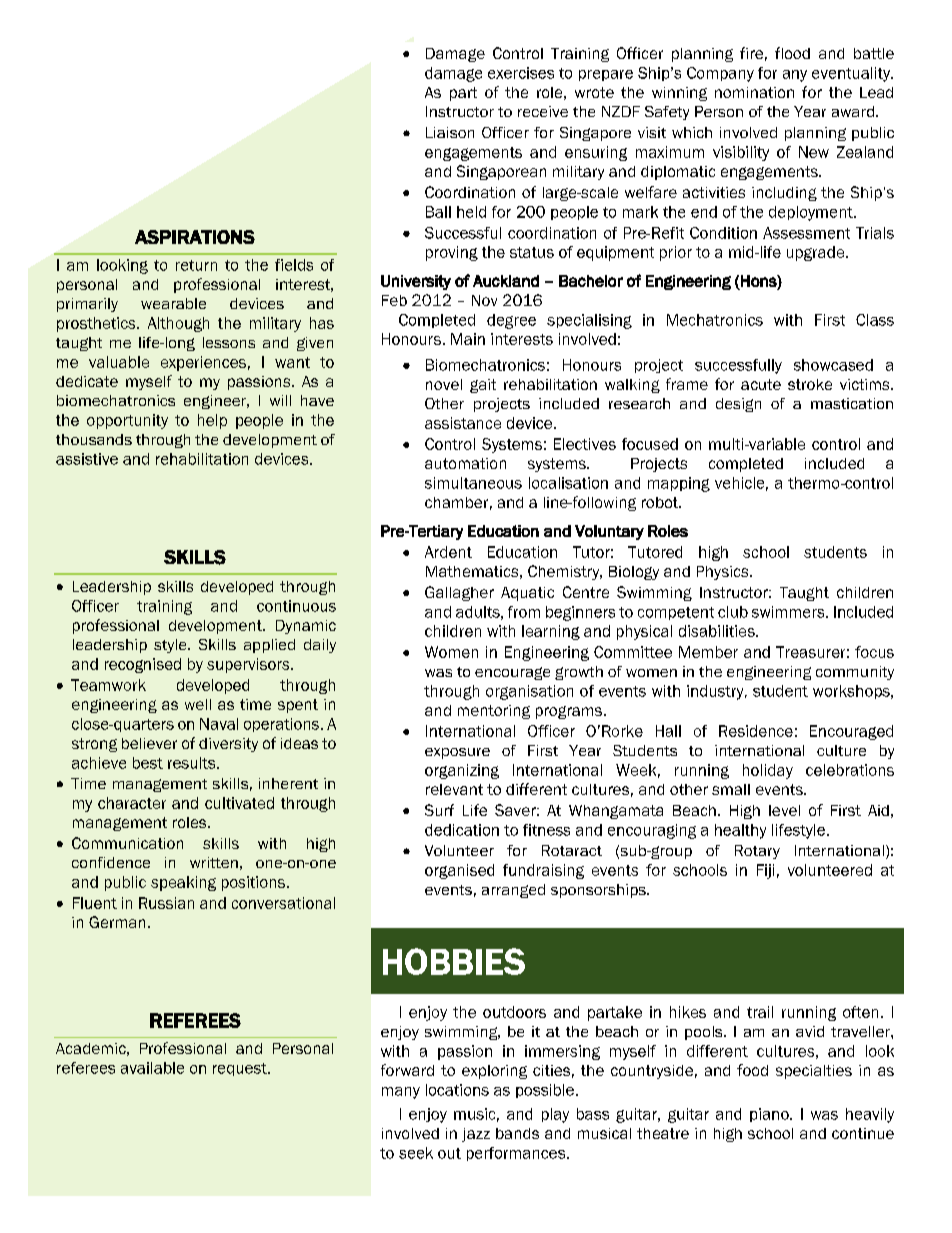  I want to click on exercises, so click(521, 73).
